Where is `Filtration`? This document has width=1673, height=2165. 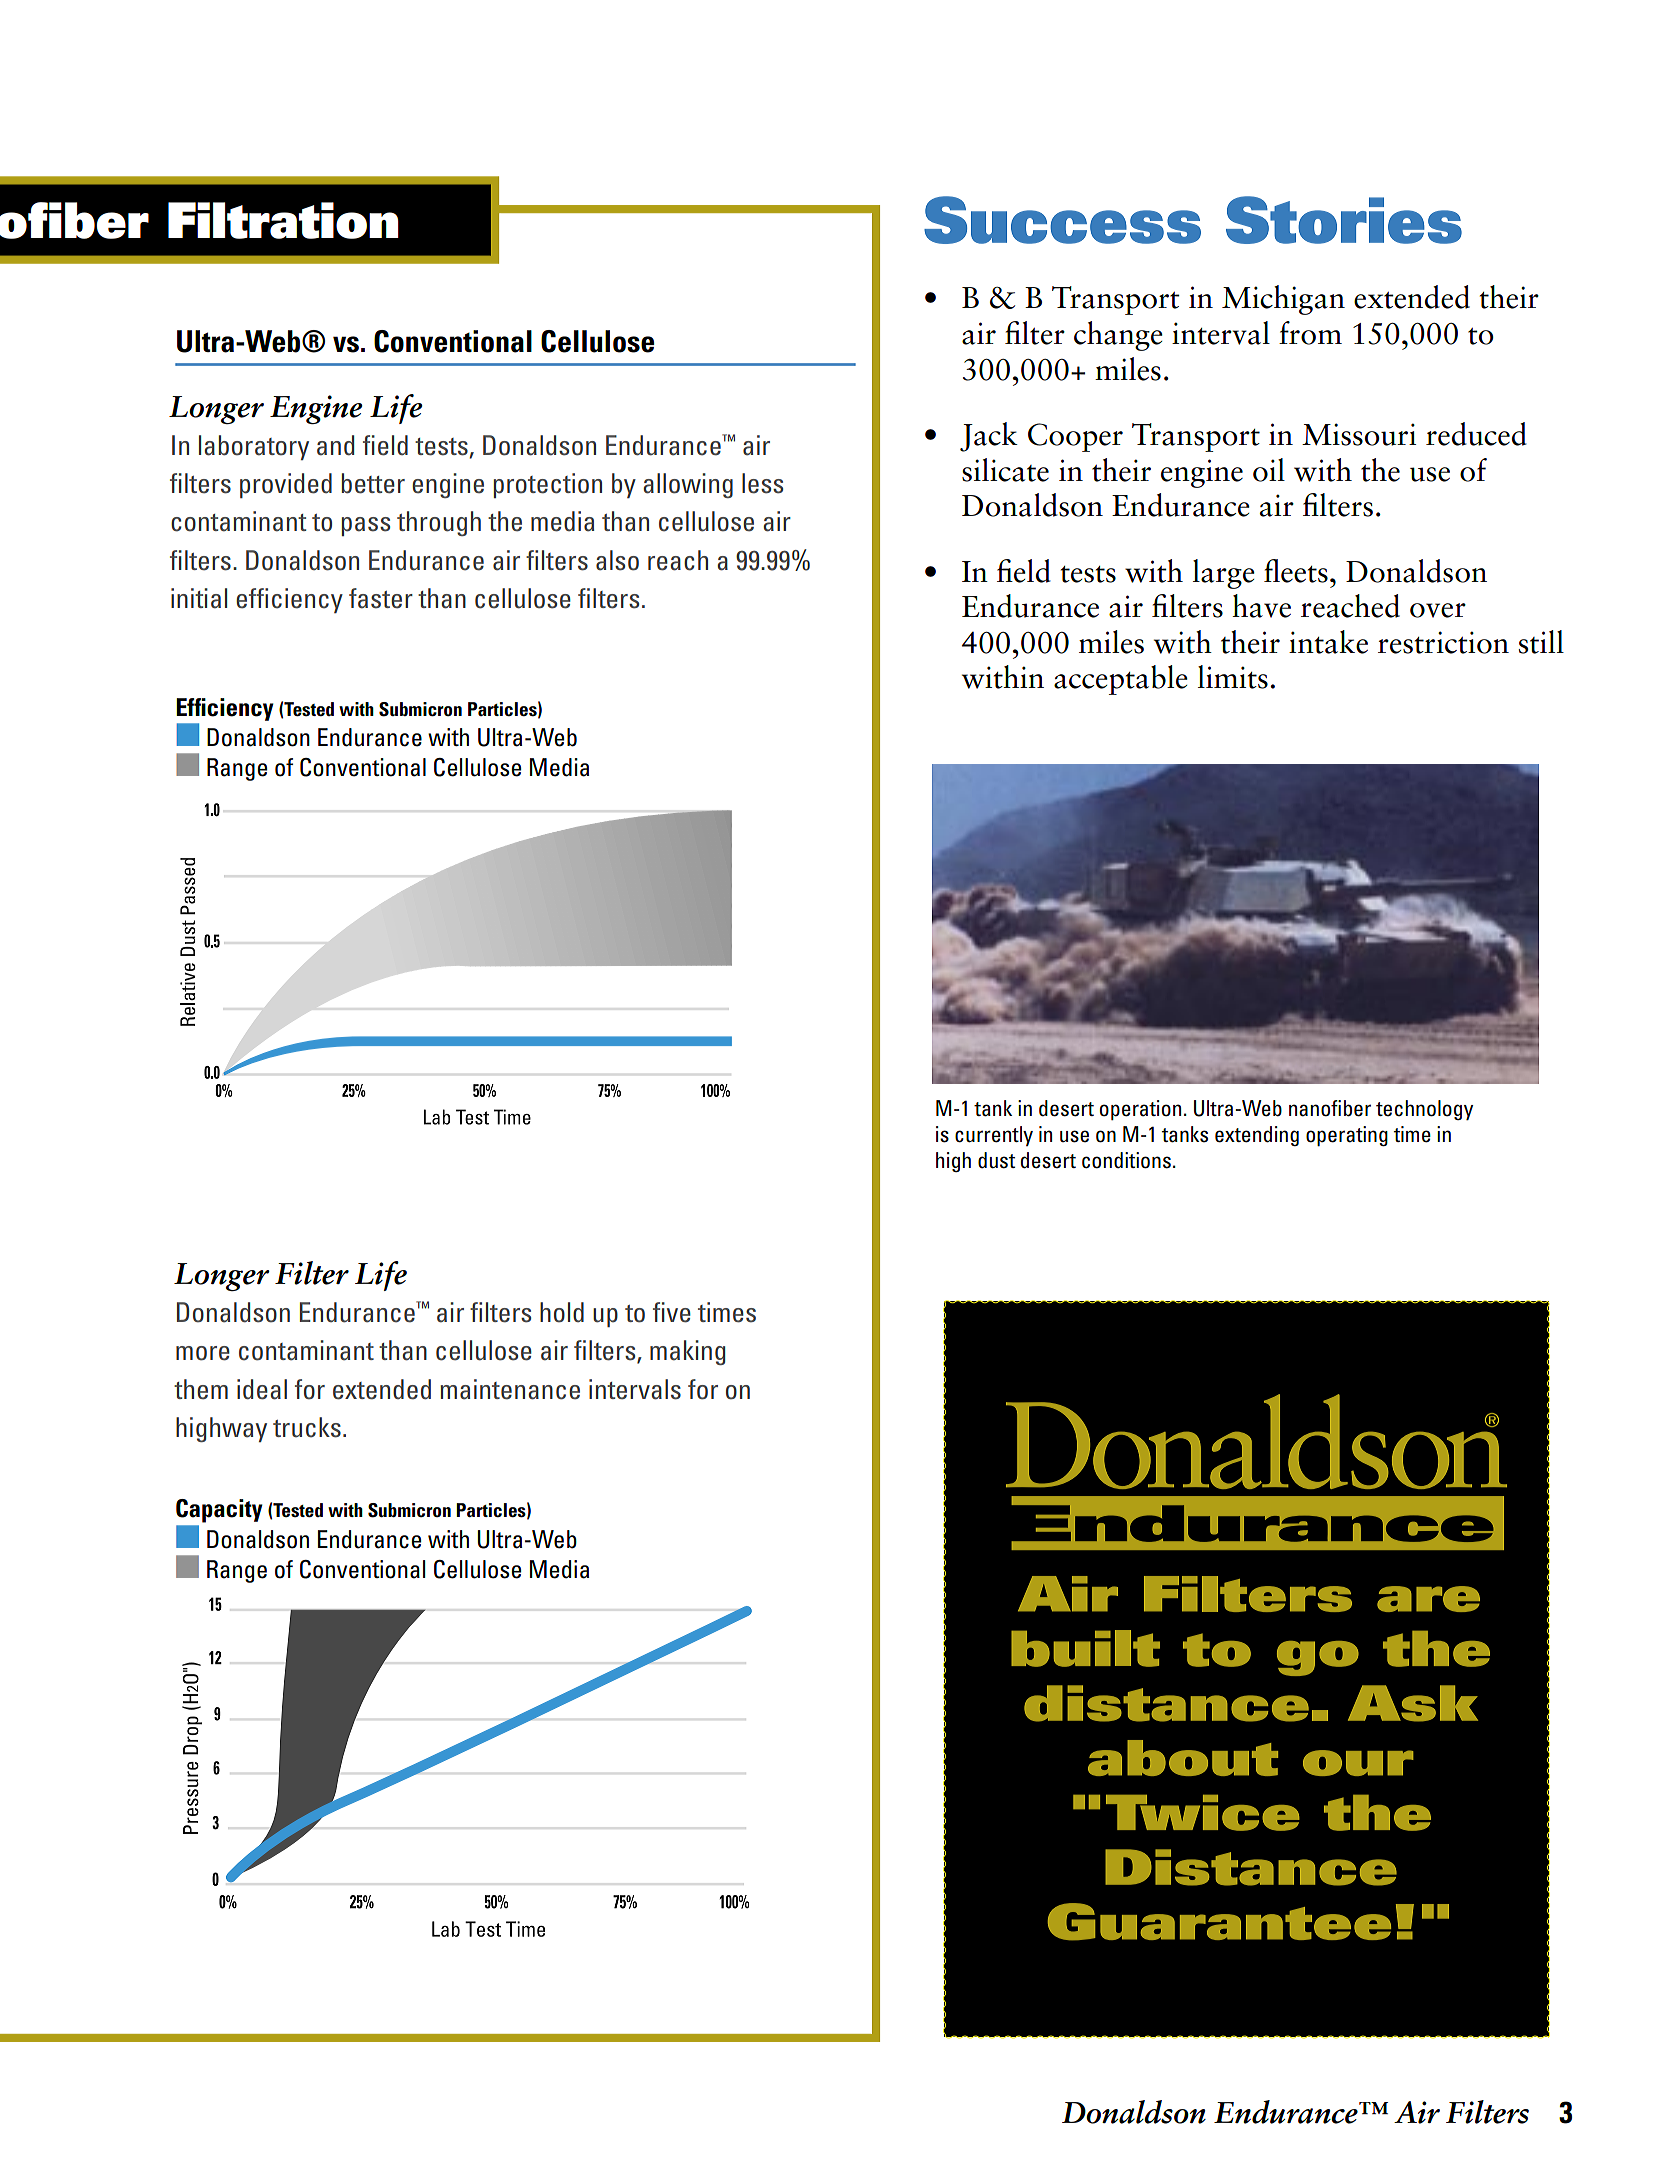 Filtration is located at coordinates (283, 220).
